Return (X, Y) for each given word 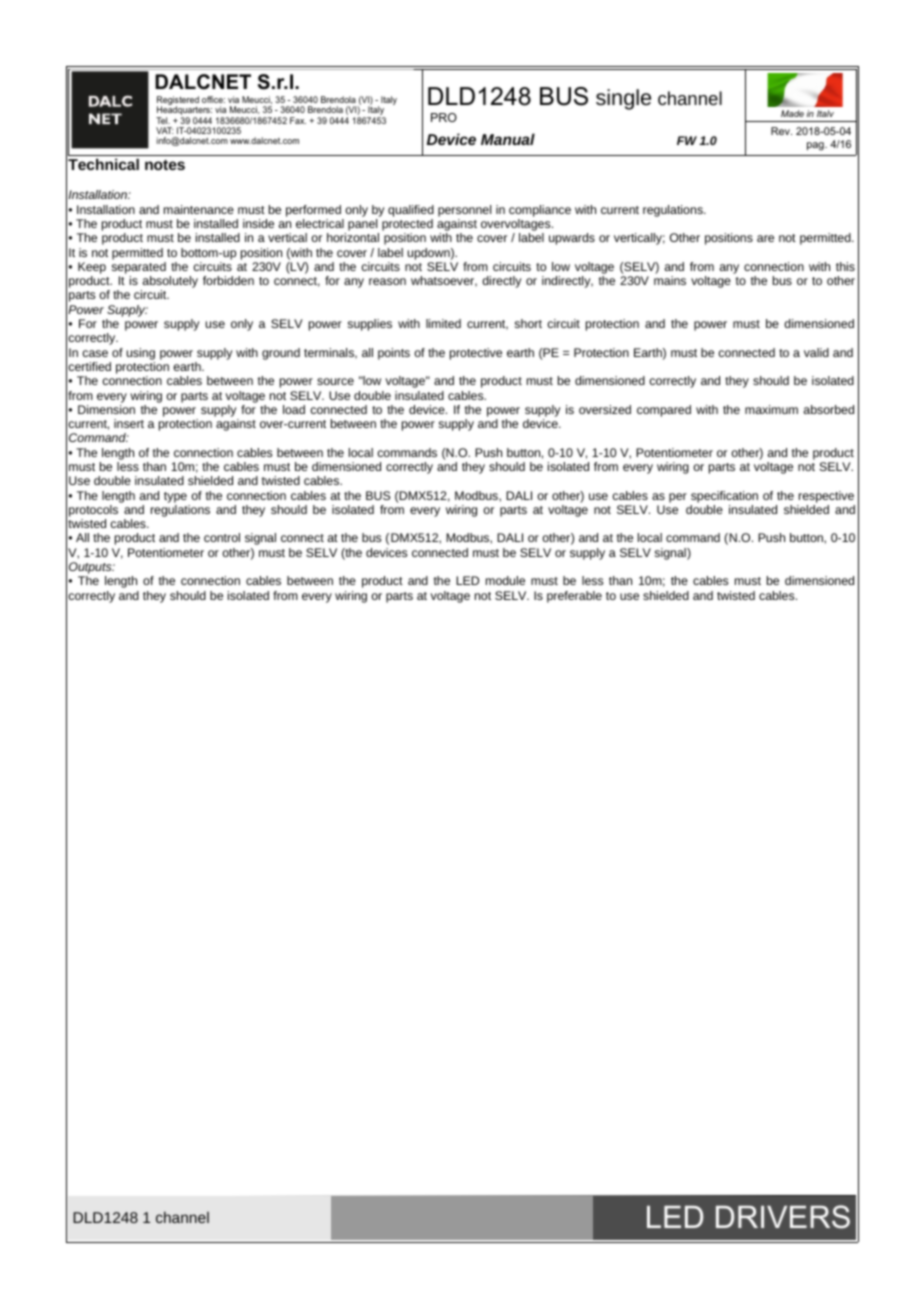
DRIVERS (783, 1217)
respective (826, 497)
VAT (164, 130)
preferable (574, 597)
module (505, 580)
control (222, 537)
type (175, 497)
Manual (508, 139)
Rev (781, 131)
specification (724, 497)
